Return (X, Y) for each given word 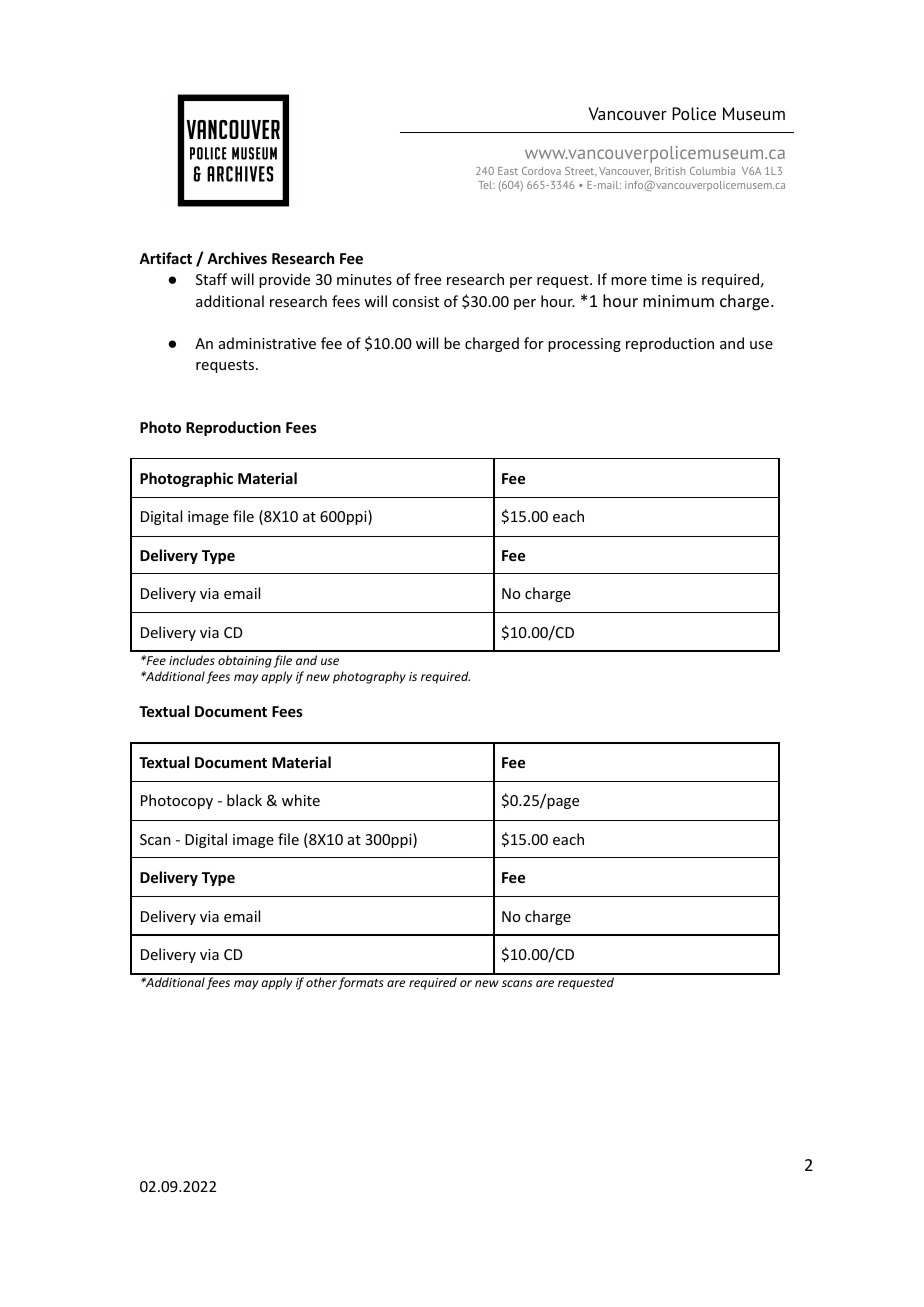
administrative (267, 343)
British (670, 171)
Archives (237, 258)
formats (361, 983)
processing (584, 345)
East (508, 171)
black (244, 800)
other (321, 982)
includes (192, 660)
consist (415, 301)
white (301, 800)
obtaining (245, 661)
